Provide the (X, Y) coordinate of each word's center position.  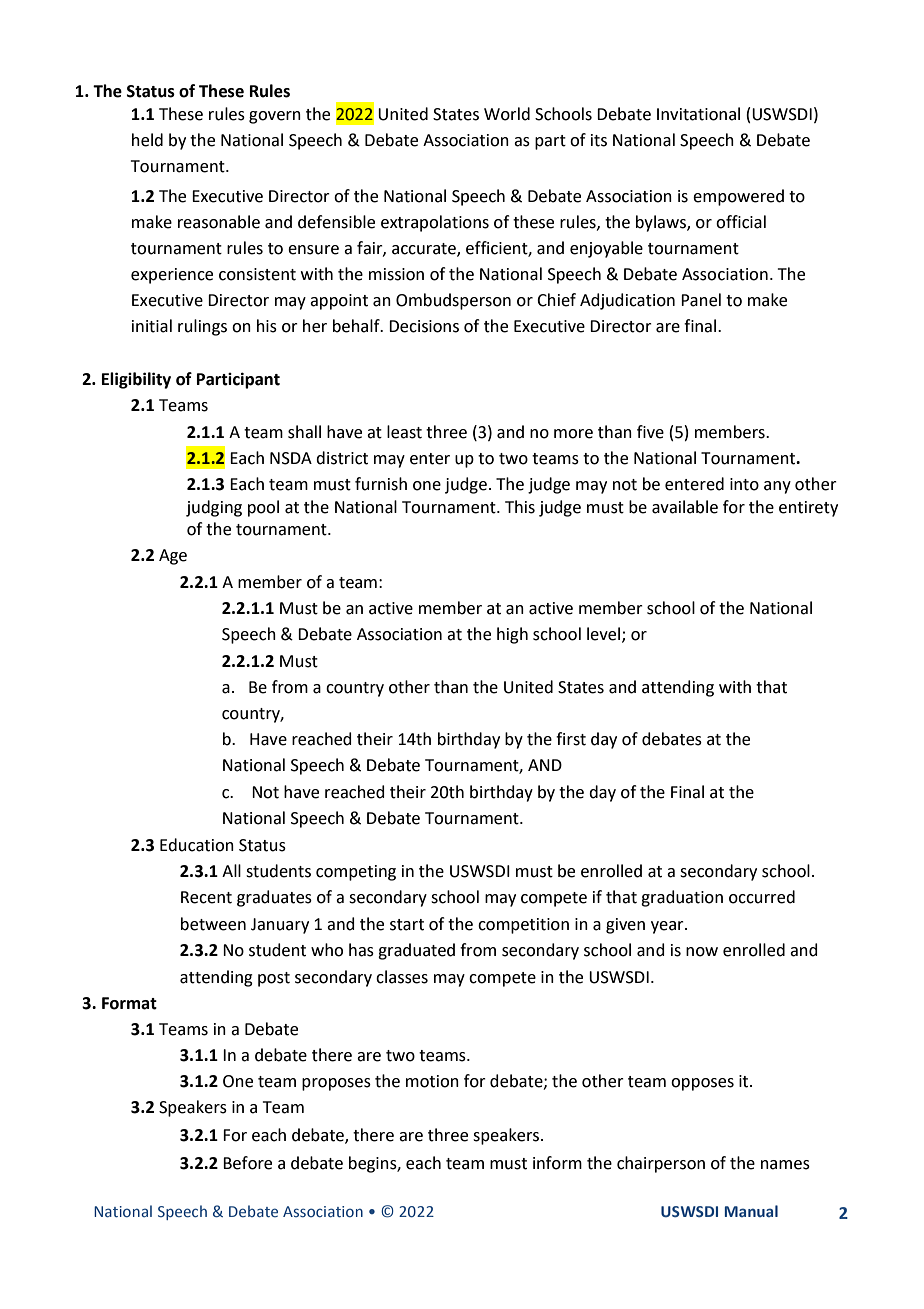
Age (173, 557)
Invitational (698, 114)
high (512, 635)
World (507, 114)
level (605, 634)
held (147, 140)
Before (247, 1163)
